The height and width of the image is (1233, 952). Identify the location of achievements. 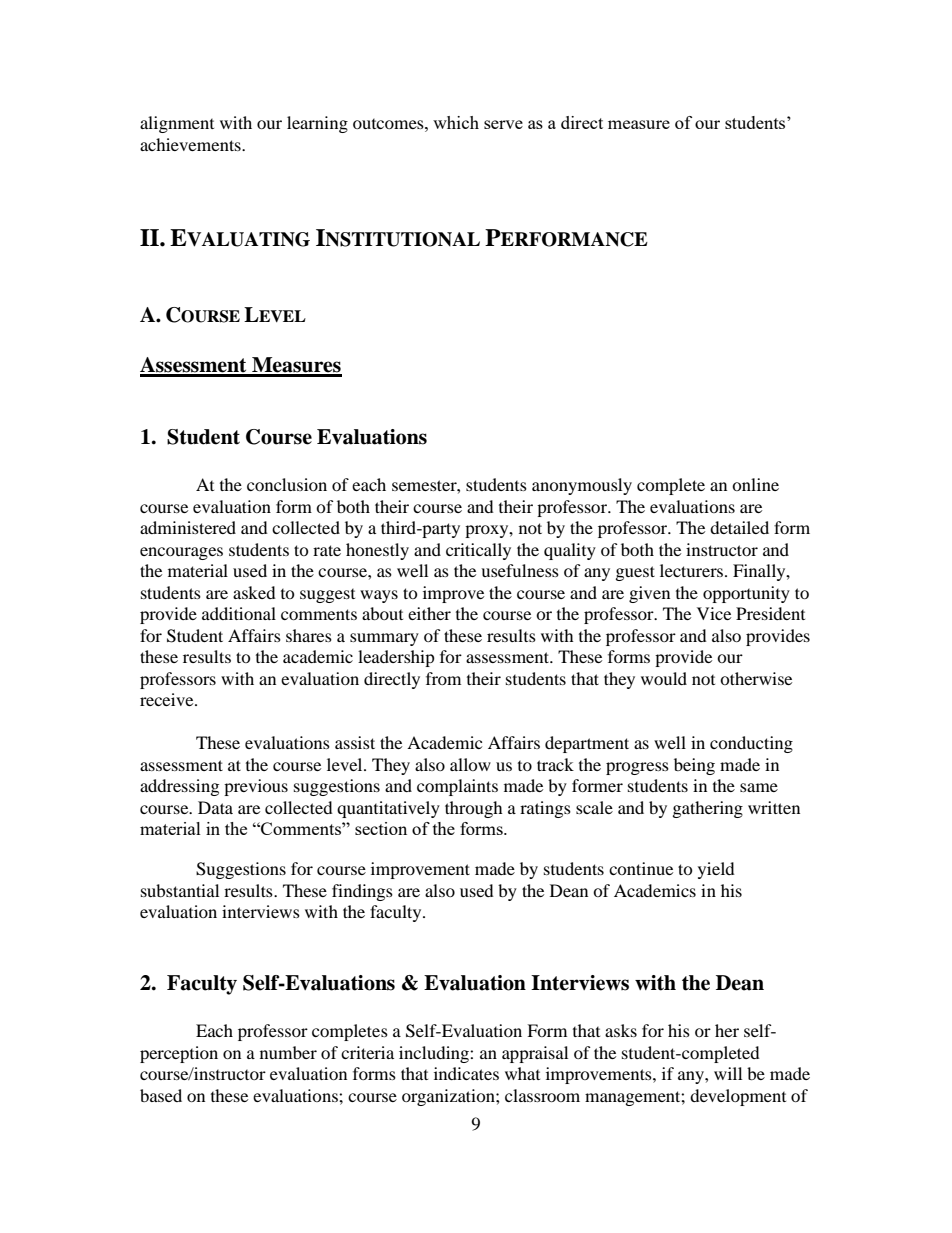
(191, 144).
